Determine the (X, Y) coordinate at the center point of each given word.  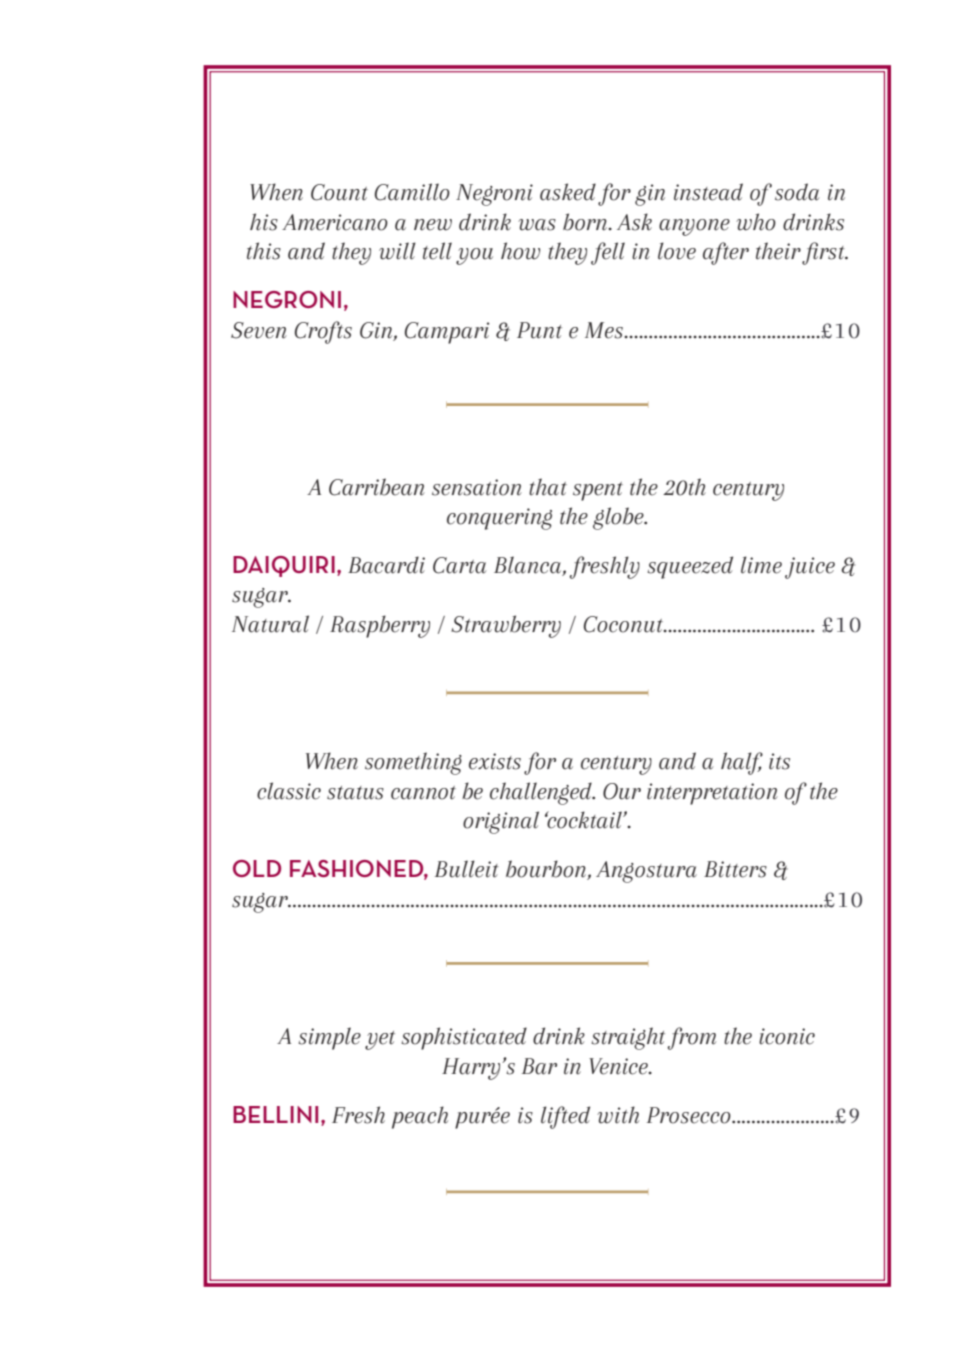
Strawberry (506, 626)
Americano (335, 222)
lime (761, 565)
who (756, 222)
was (537, 225)
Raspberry (380, 626)
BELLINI (275, 1114)
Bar (539, 1066)
